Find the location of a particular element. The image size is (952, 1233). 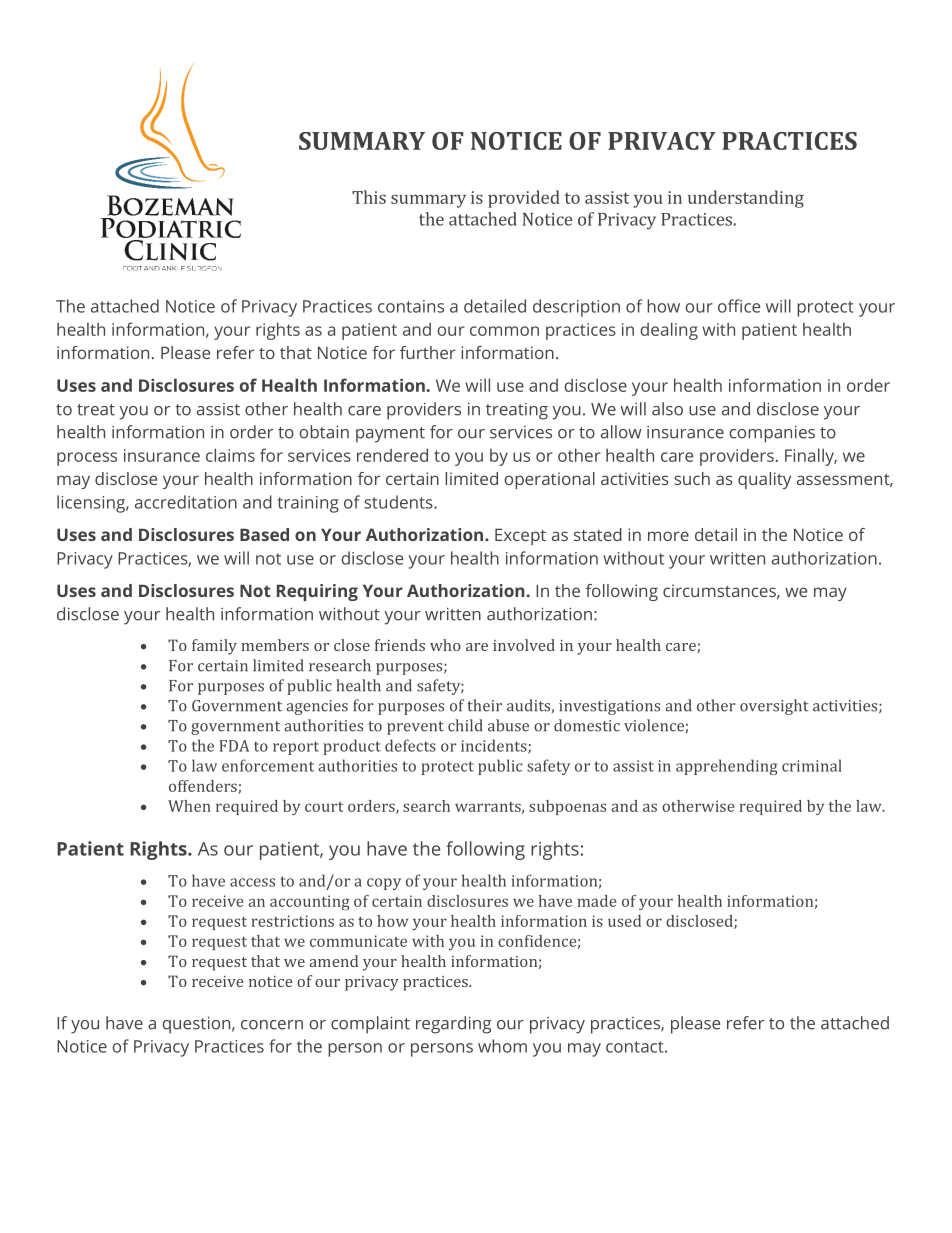

friends is located at coordinates (400, 645).
